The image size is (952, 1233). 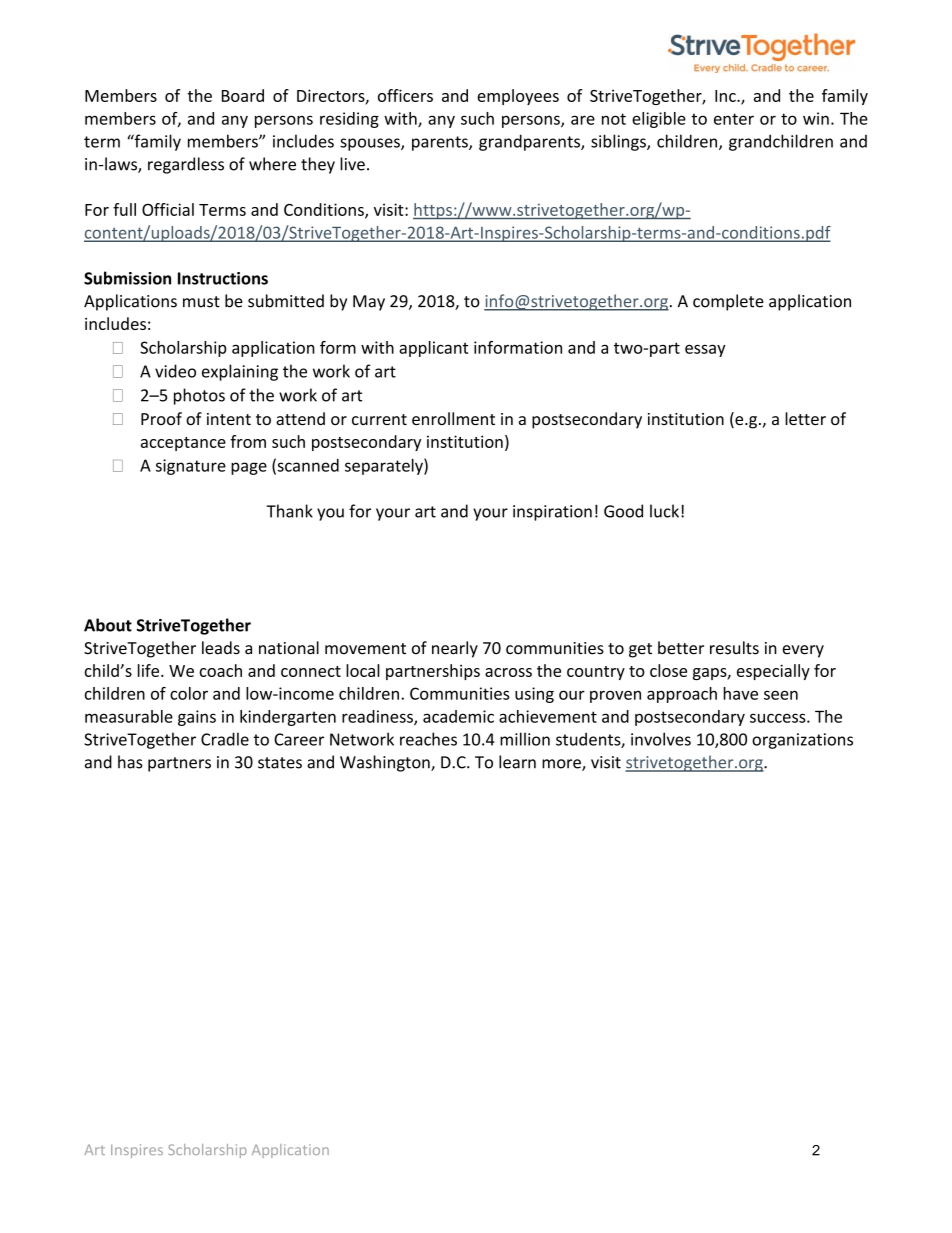 What do you see at coordinates (734, 119) in the image?
I see `enter` at bounding box center [734, 119].
